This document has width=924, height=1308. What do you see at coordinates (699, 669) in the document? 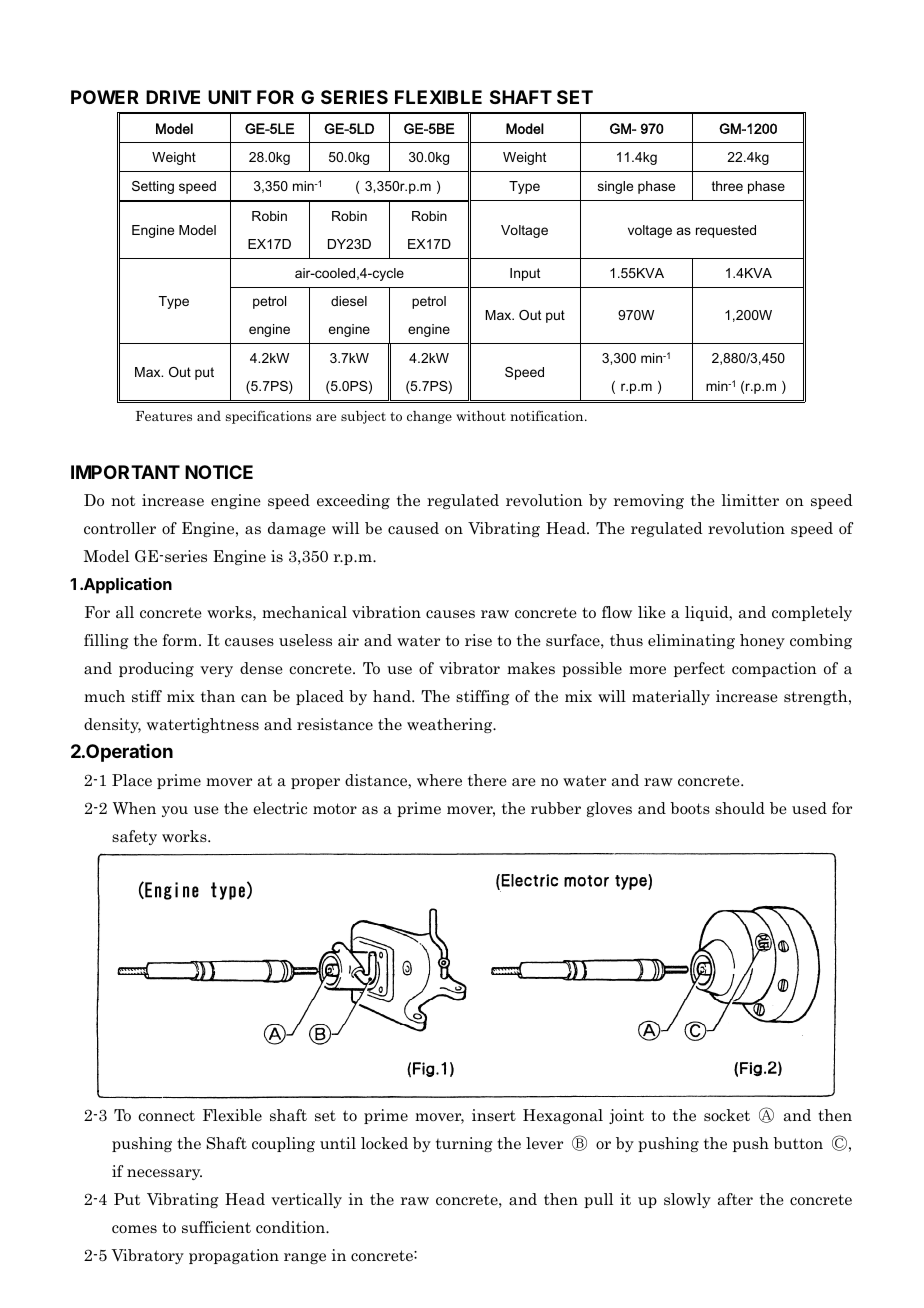
I see `perfect` at bounding box center [699, 669].
